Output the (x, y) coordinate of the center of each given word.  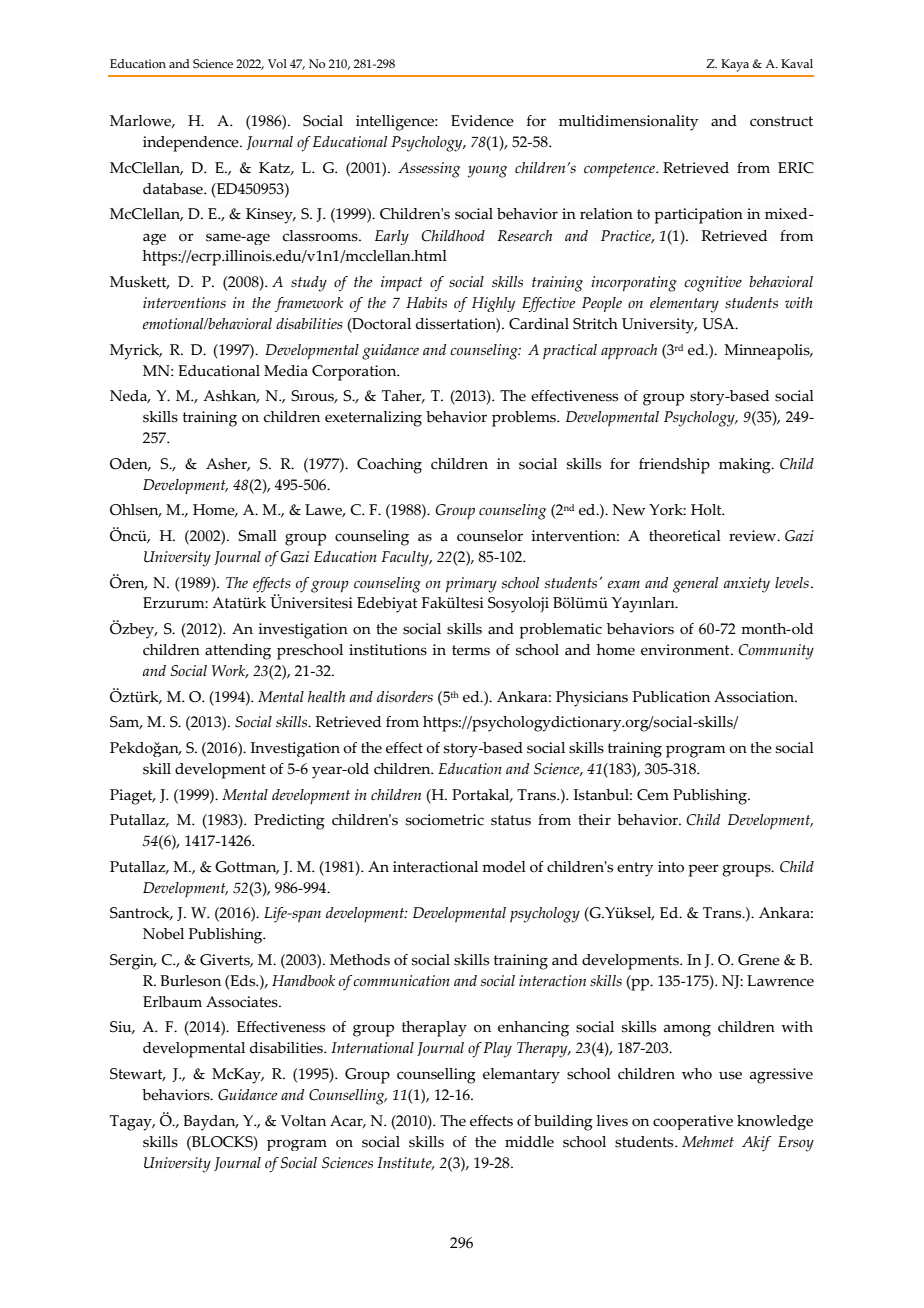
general (695, 585)
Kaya (735, 65)
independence (192, 144)
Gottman (247, 867)
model (504, 867)
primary (471, 585)
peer (703, 870)
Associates (243, 1002)
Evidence (482, 121)
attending (238, 652)
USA (719, 324)
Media (286, 371)
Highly (493, 304)
